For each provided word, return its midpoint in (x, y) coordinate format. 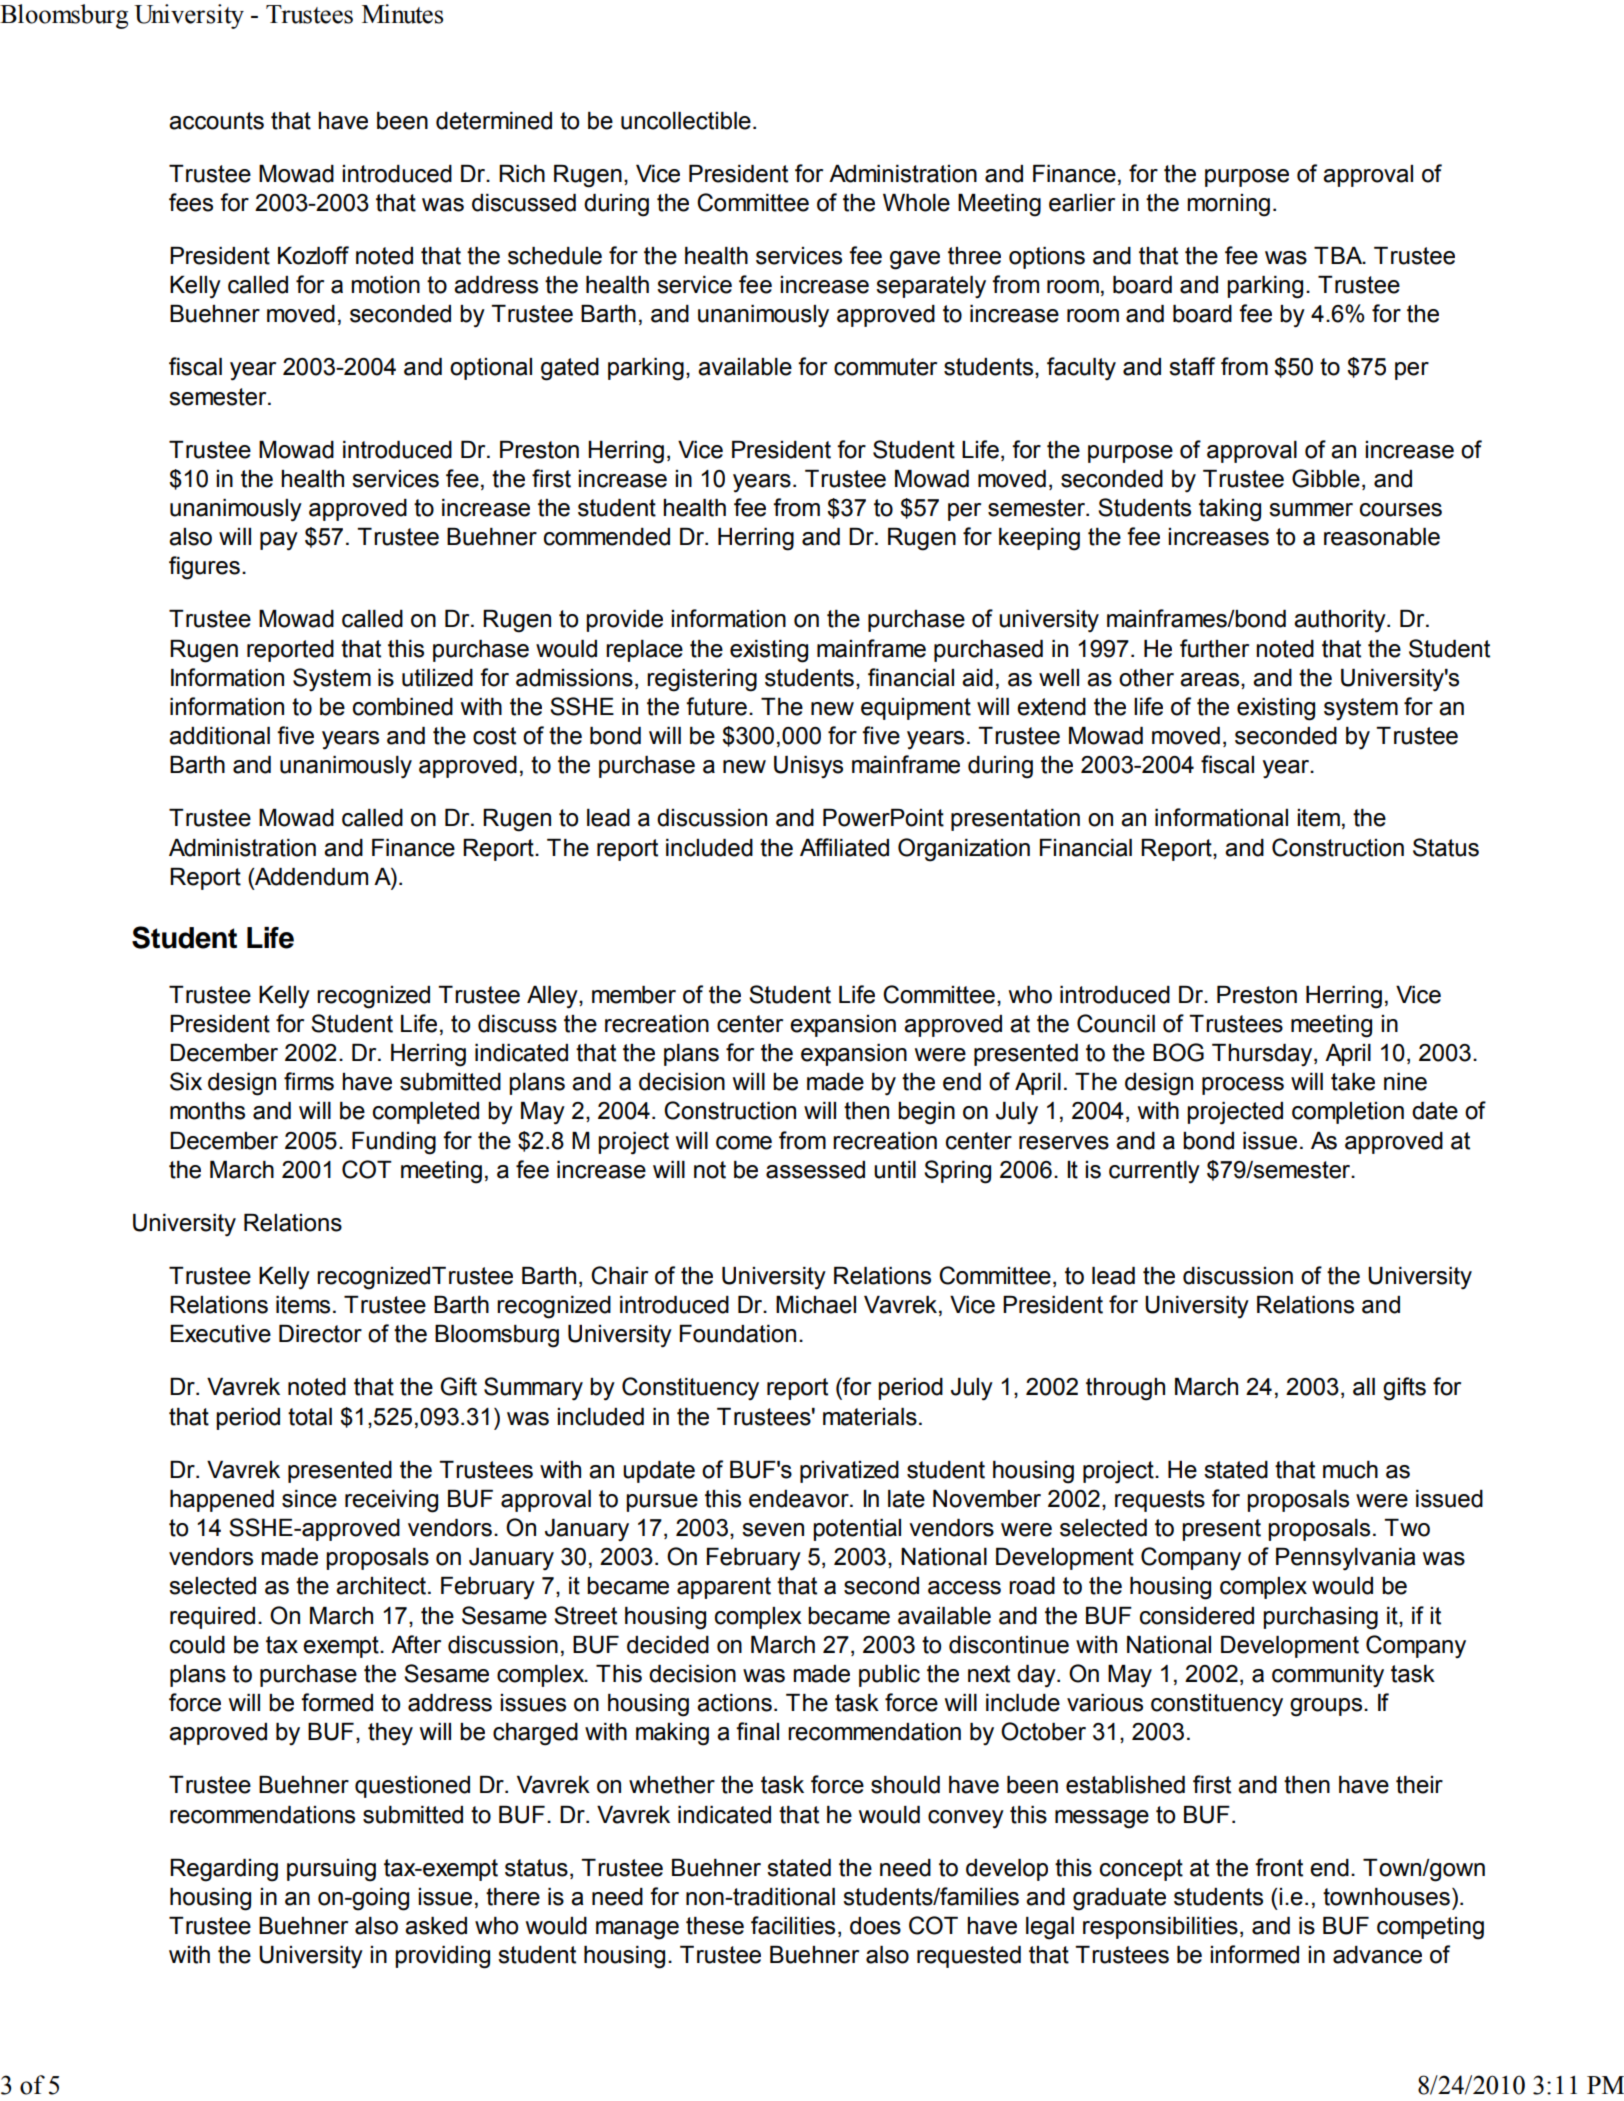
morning (1228, 205)
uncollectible (686, 121)
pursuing (331, 1870)
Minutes (402, 14)
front (1279, 1867)
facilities (793, 1925)
